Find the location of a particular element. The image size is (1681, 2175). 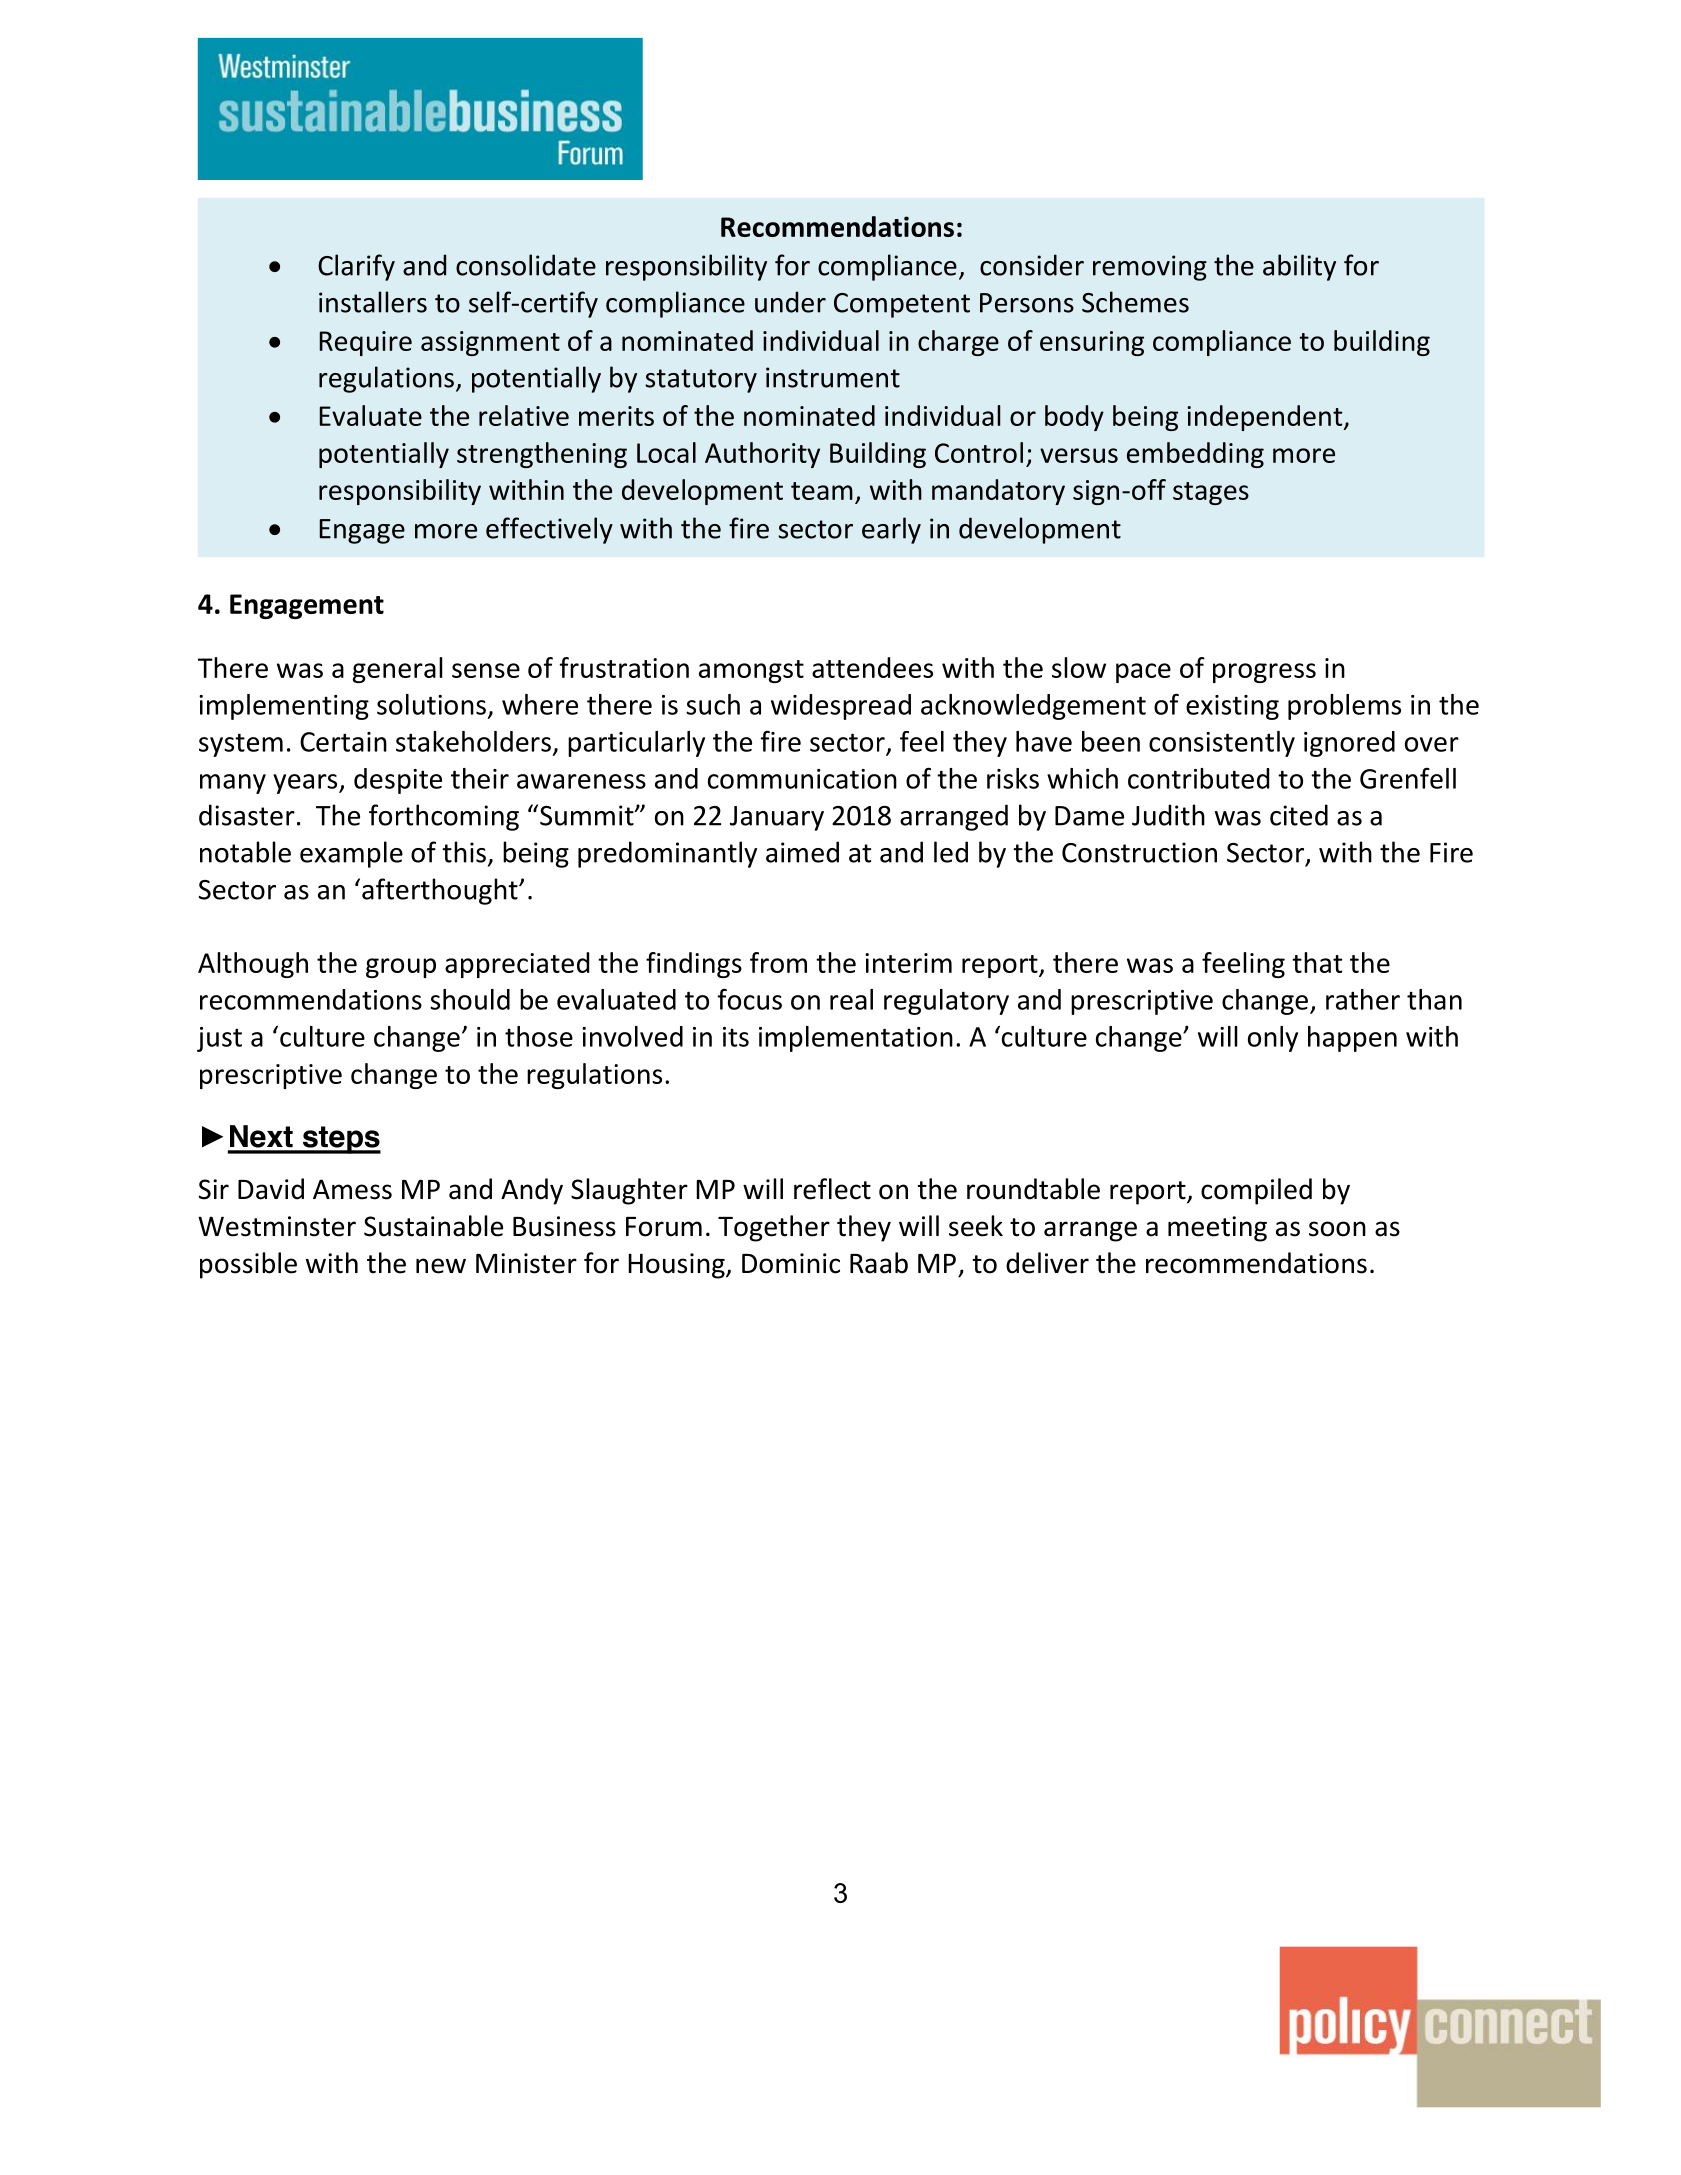

real is located at coordinates (851, 999).
